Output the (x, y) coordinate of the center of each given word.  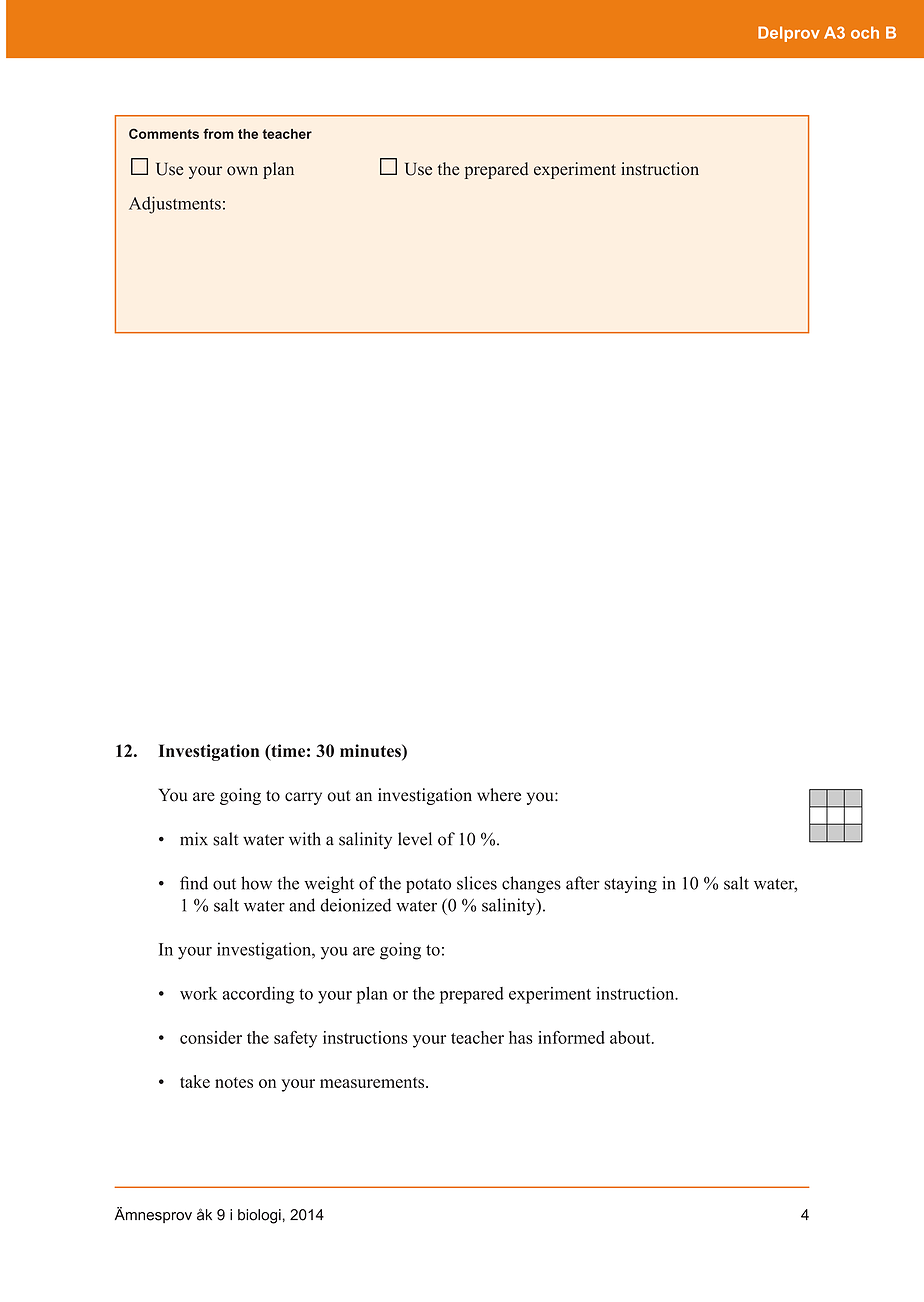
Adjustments (175, 205)
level (415, 839)
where (499, 795)
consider (211, 1037)
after (583, 883)
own (242, 171)
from (218, 133)
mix (194, 838)
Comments (164, 133)
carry (303, 798)
